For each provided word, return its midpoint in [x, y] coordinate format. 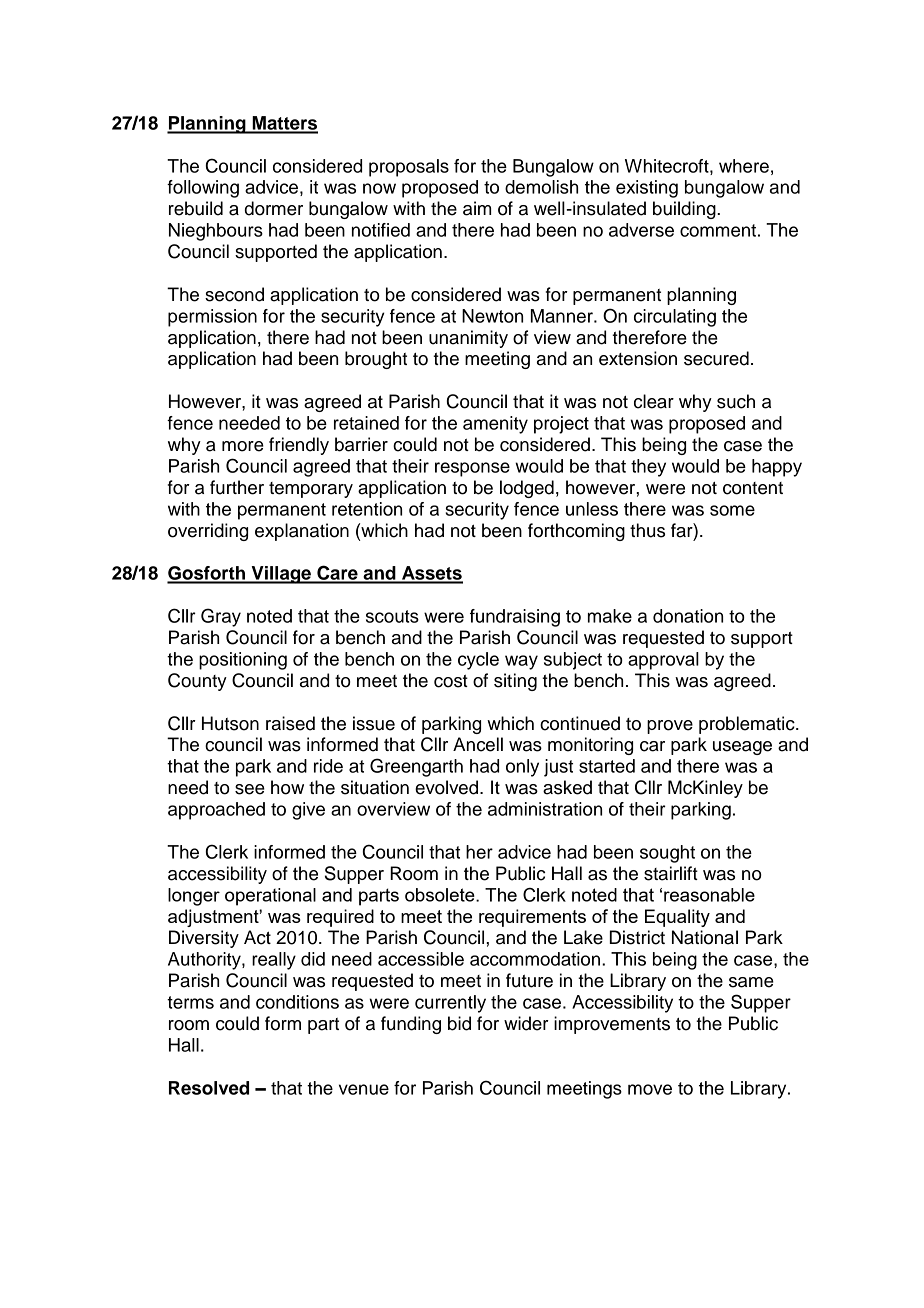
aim [477, 208]
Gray [221, 617]
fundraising [515, 618]
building [685, 210]
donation [688, 616]
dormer [274, 208]
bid [459, 1023]
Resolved [209, 1088]
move [650, 1089]
